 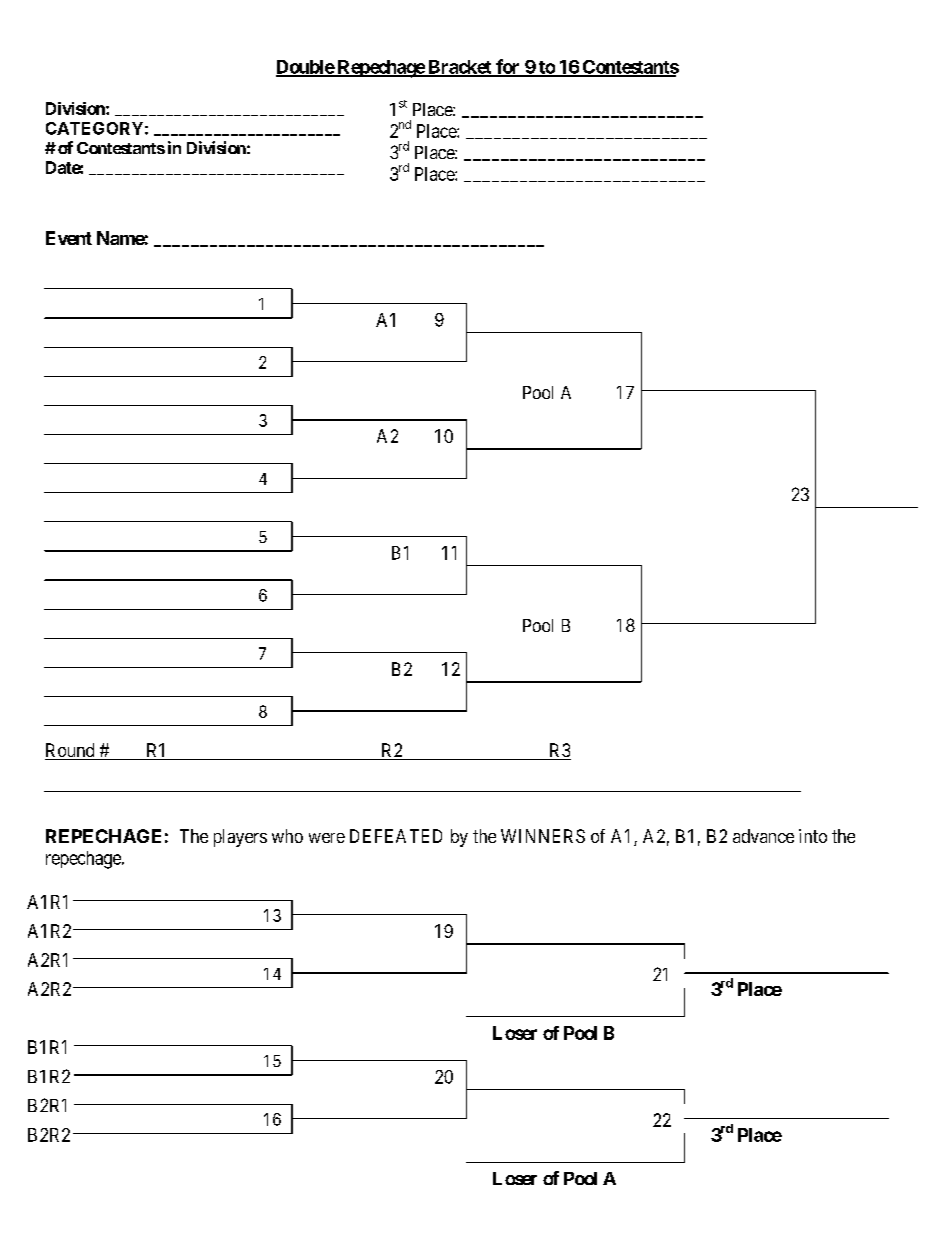 What do you see at coordinates (327, 838) in the page?
I see `were` at bounding box center [327, 838].
